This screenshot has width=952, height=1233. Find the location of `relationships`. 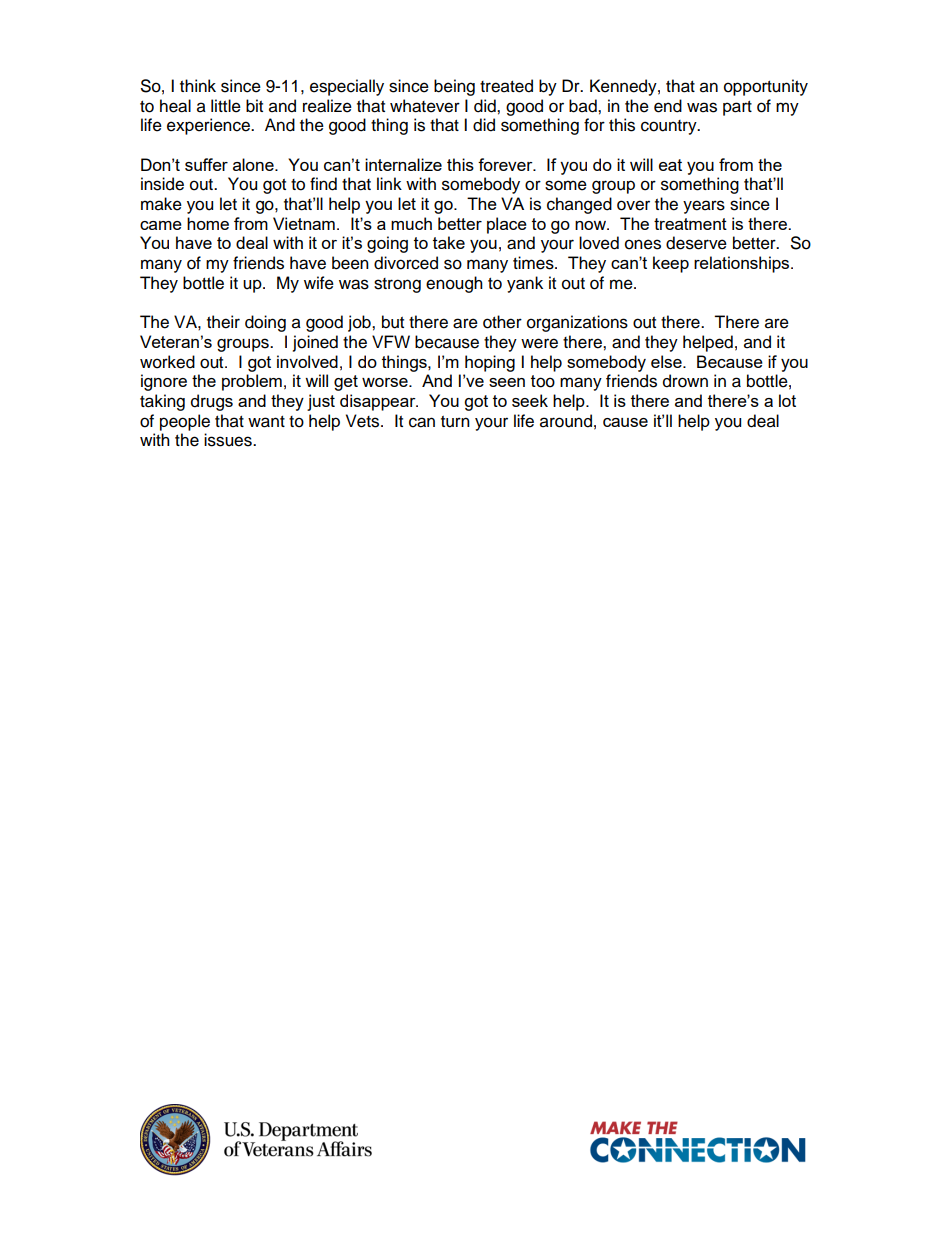

relationships is located at coordinates (743, 264).
